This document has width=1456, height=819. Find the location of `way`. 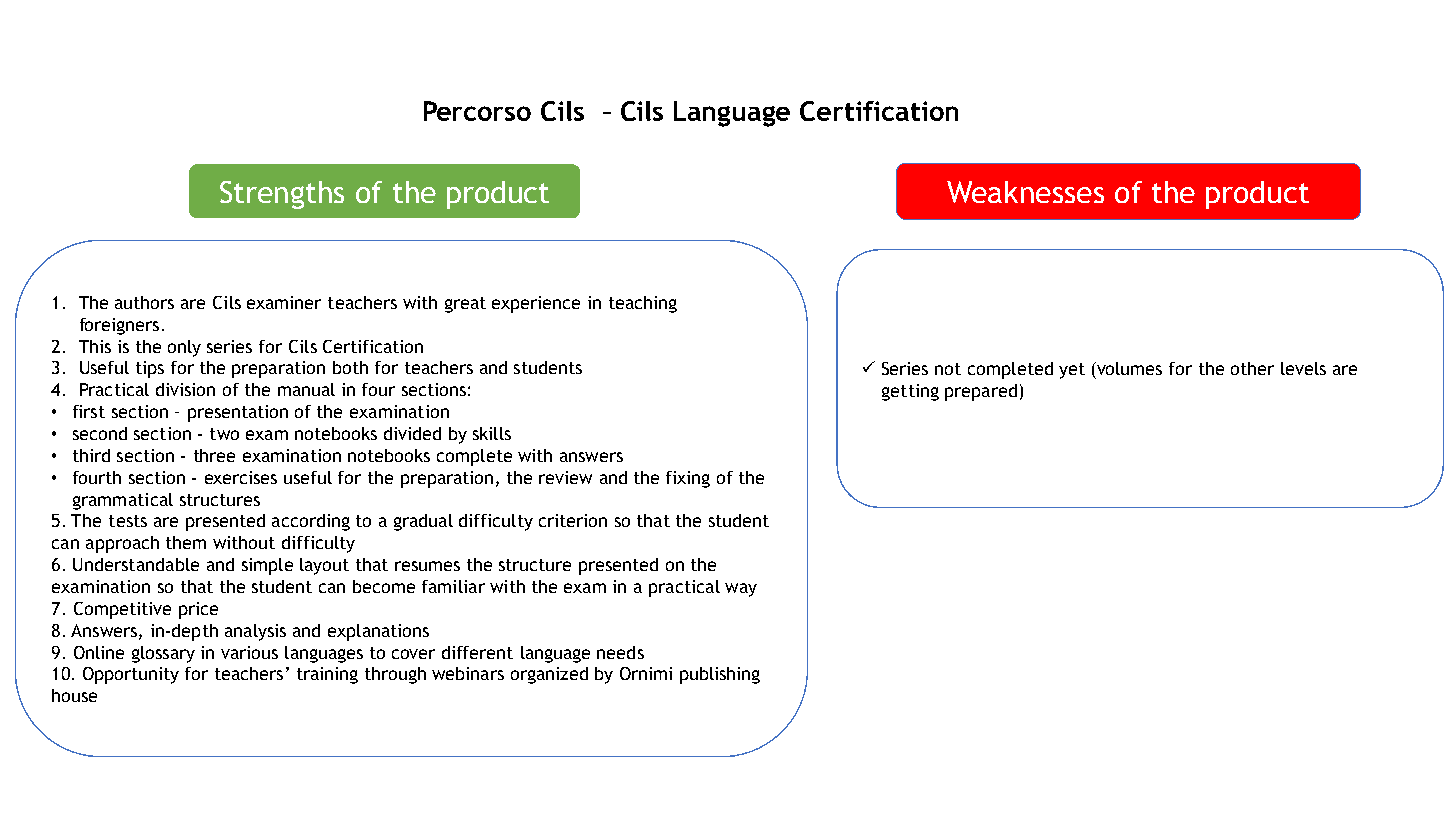

way is located at coordinates (741, 590).
